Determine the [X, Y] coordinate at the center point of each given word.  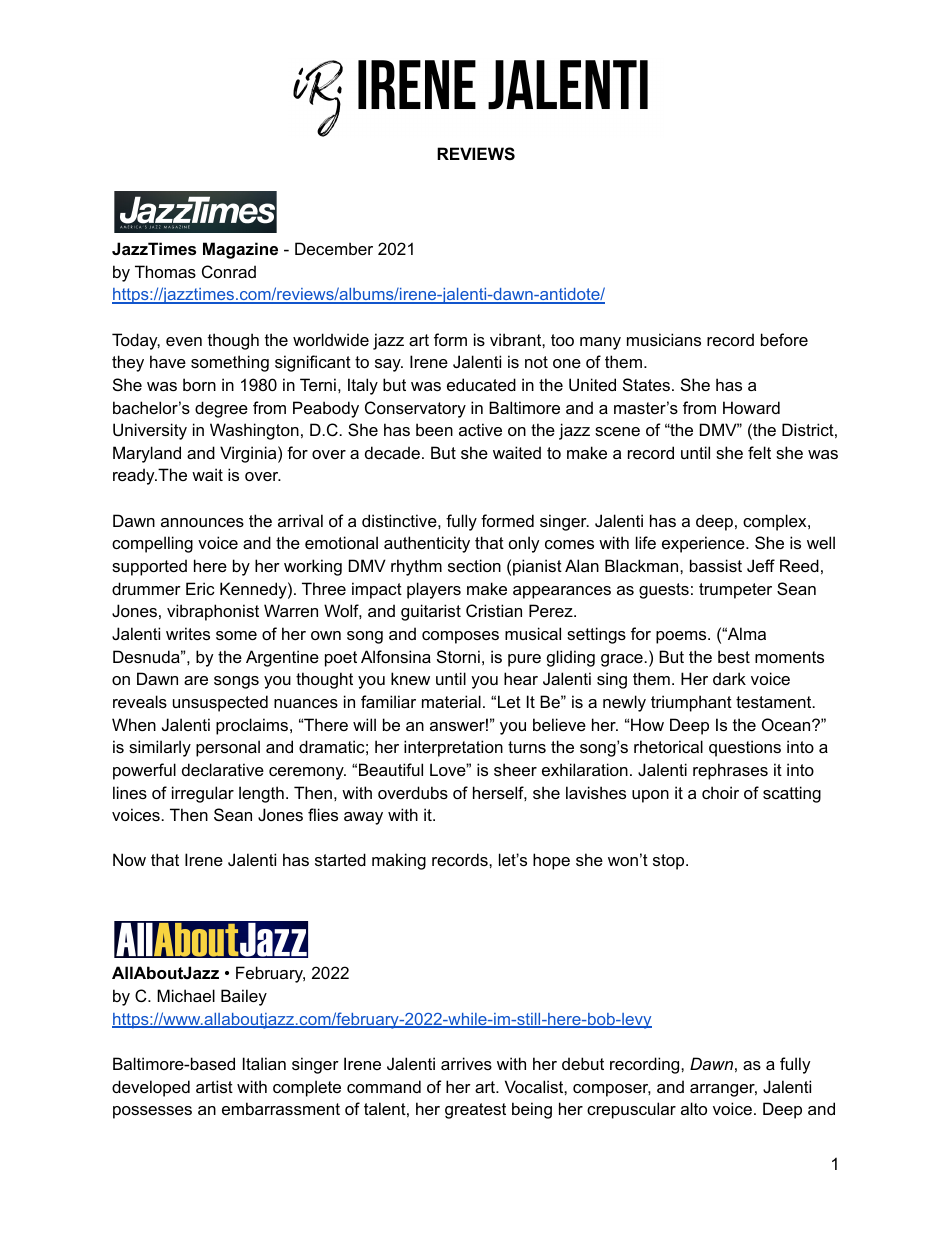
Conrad [229, 271]
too [562, 340]
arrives [466, 1063]
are [196, 680]
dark [729, 678]
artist [214, 1086]
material [451, 701]
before [784, 339]
